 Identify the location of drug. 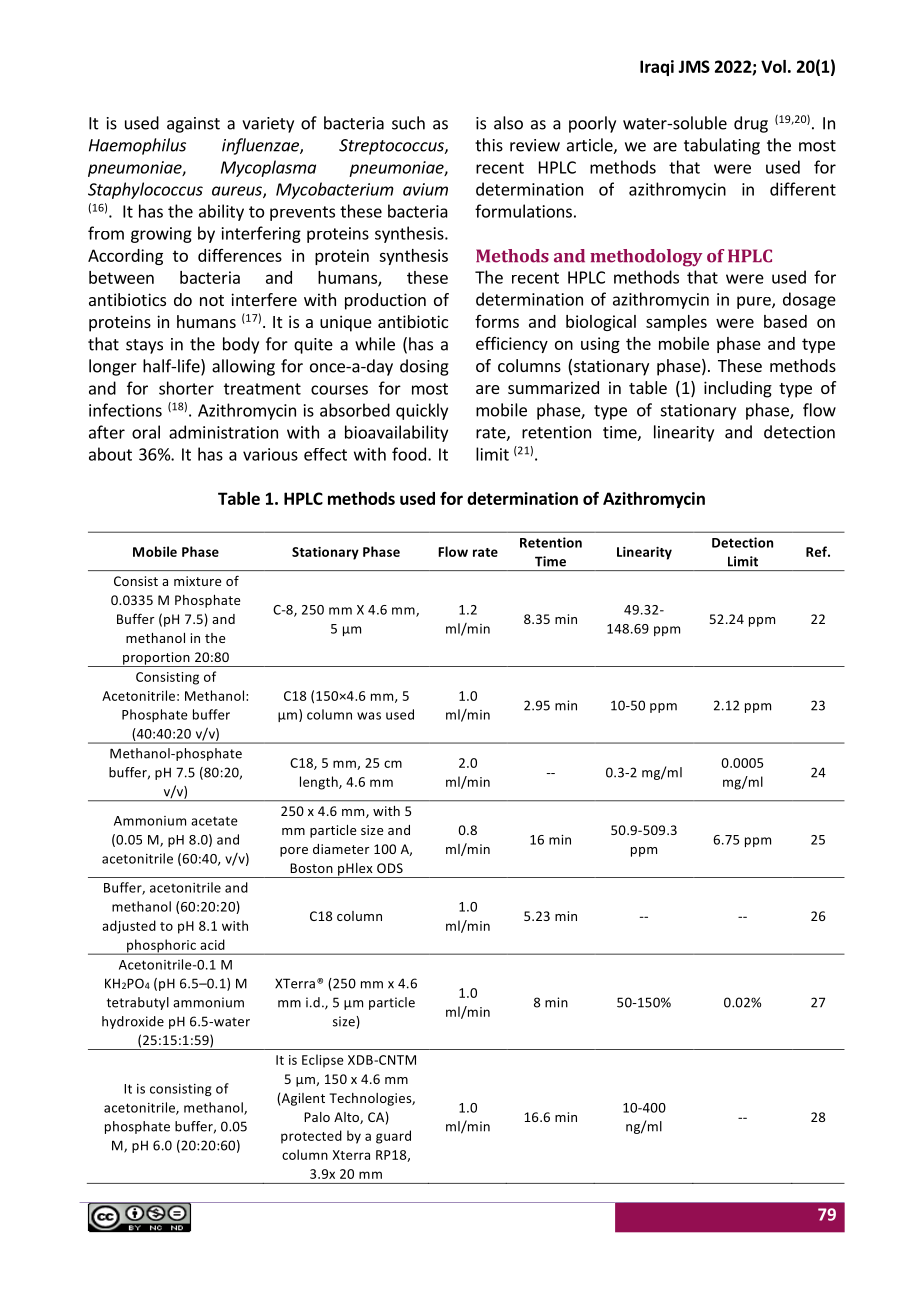
(751, 124).
